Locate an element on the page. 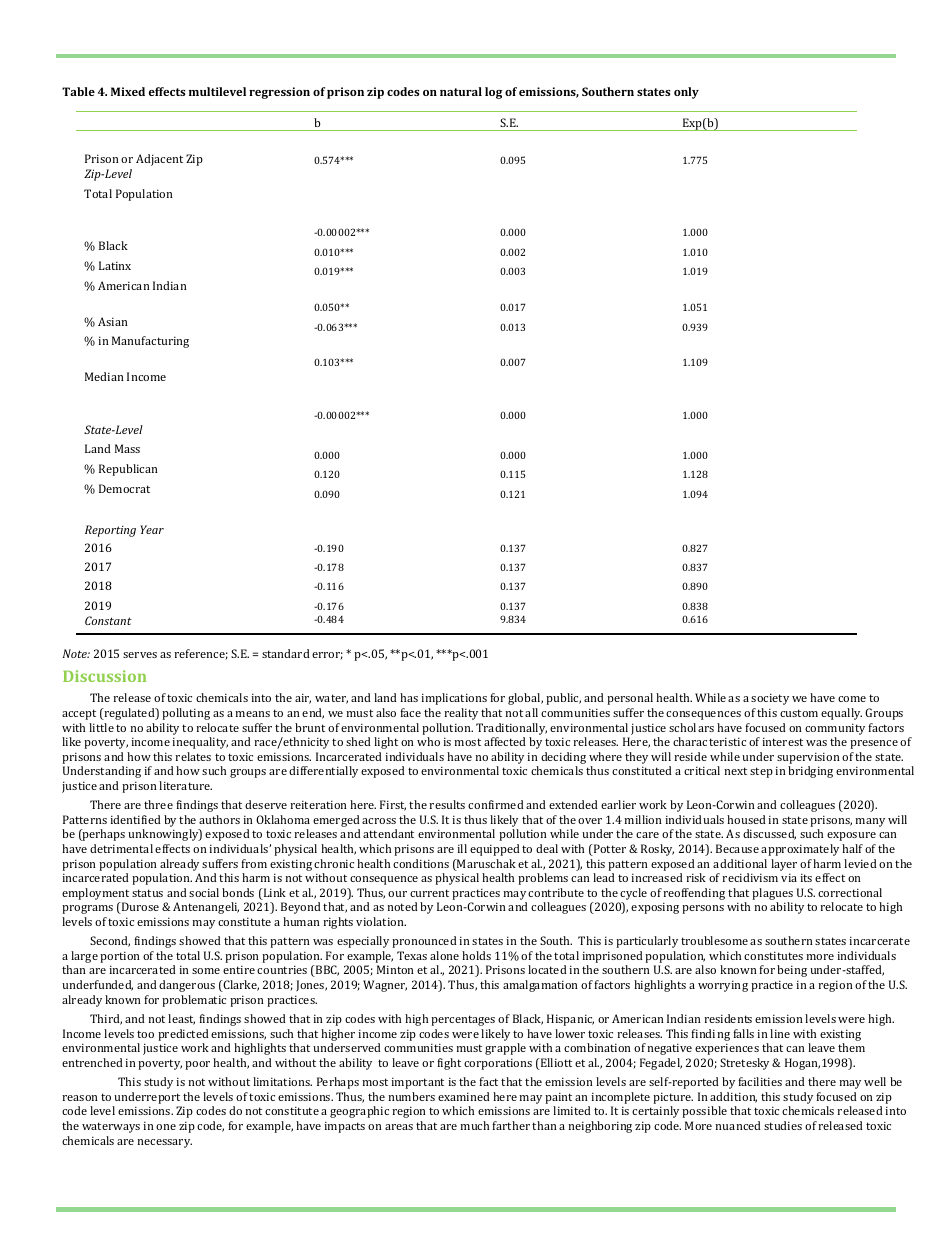 This page has height=1233, width=952. equipped is located at coordinates (495, 850).
